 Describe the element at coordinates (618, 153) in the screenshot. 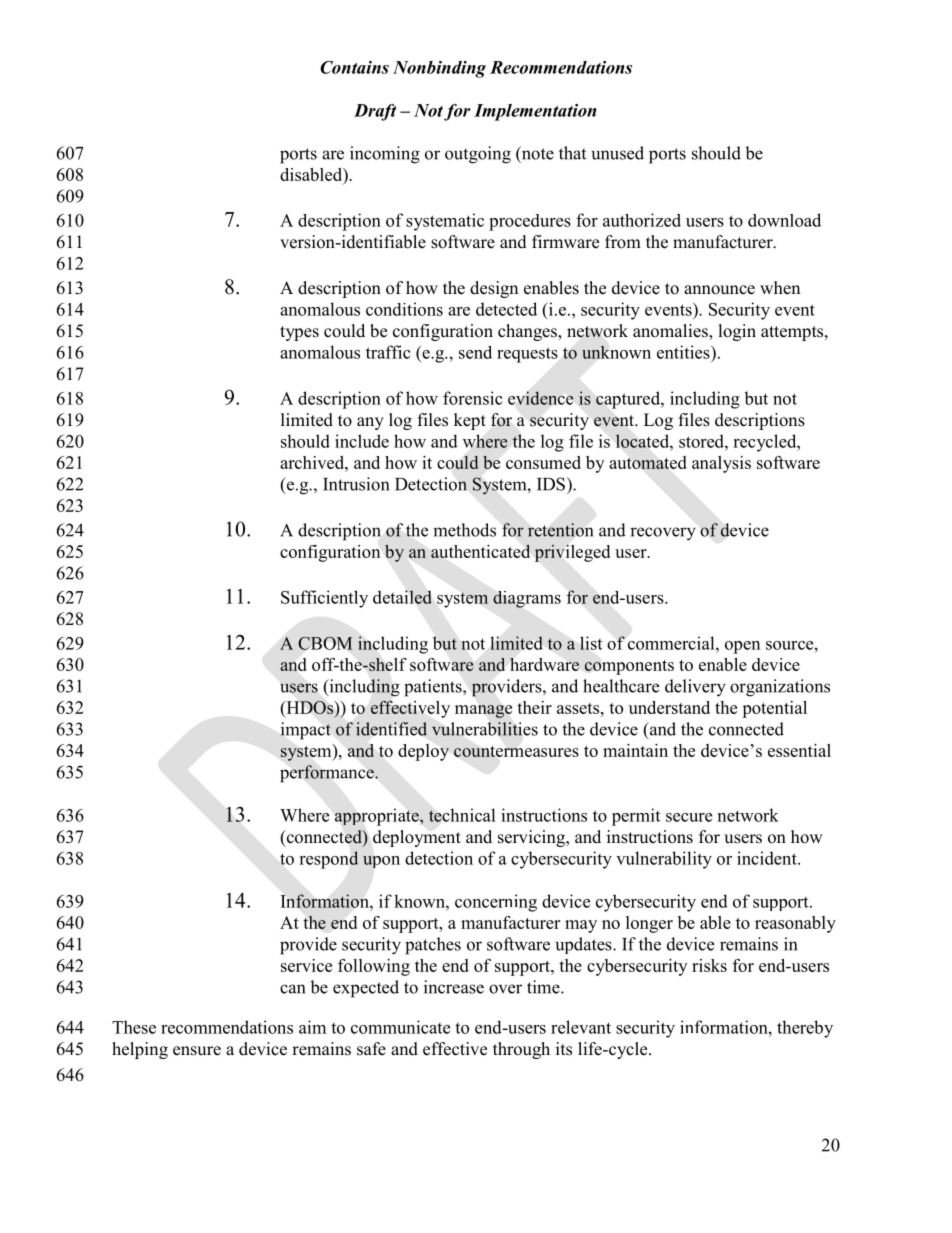

I see `unused` at that location.
